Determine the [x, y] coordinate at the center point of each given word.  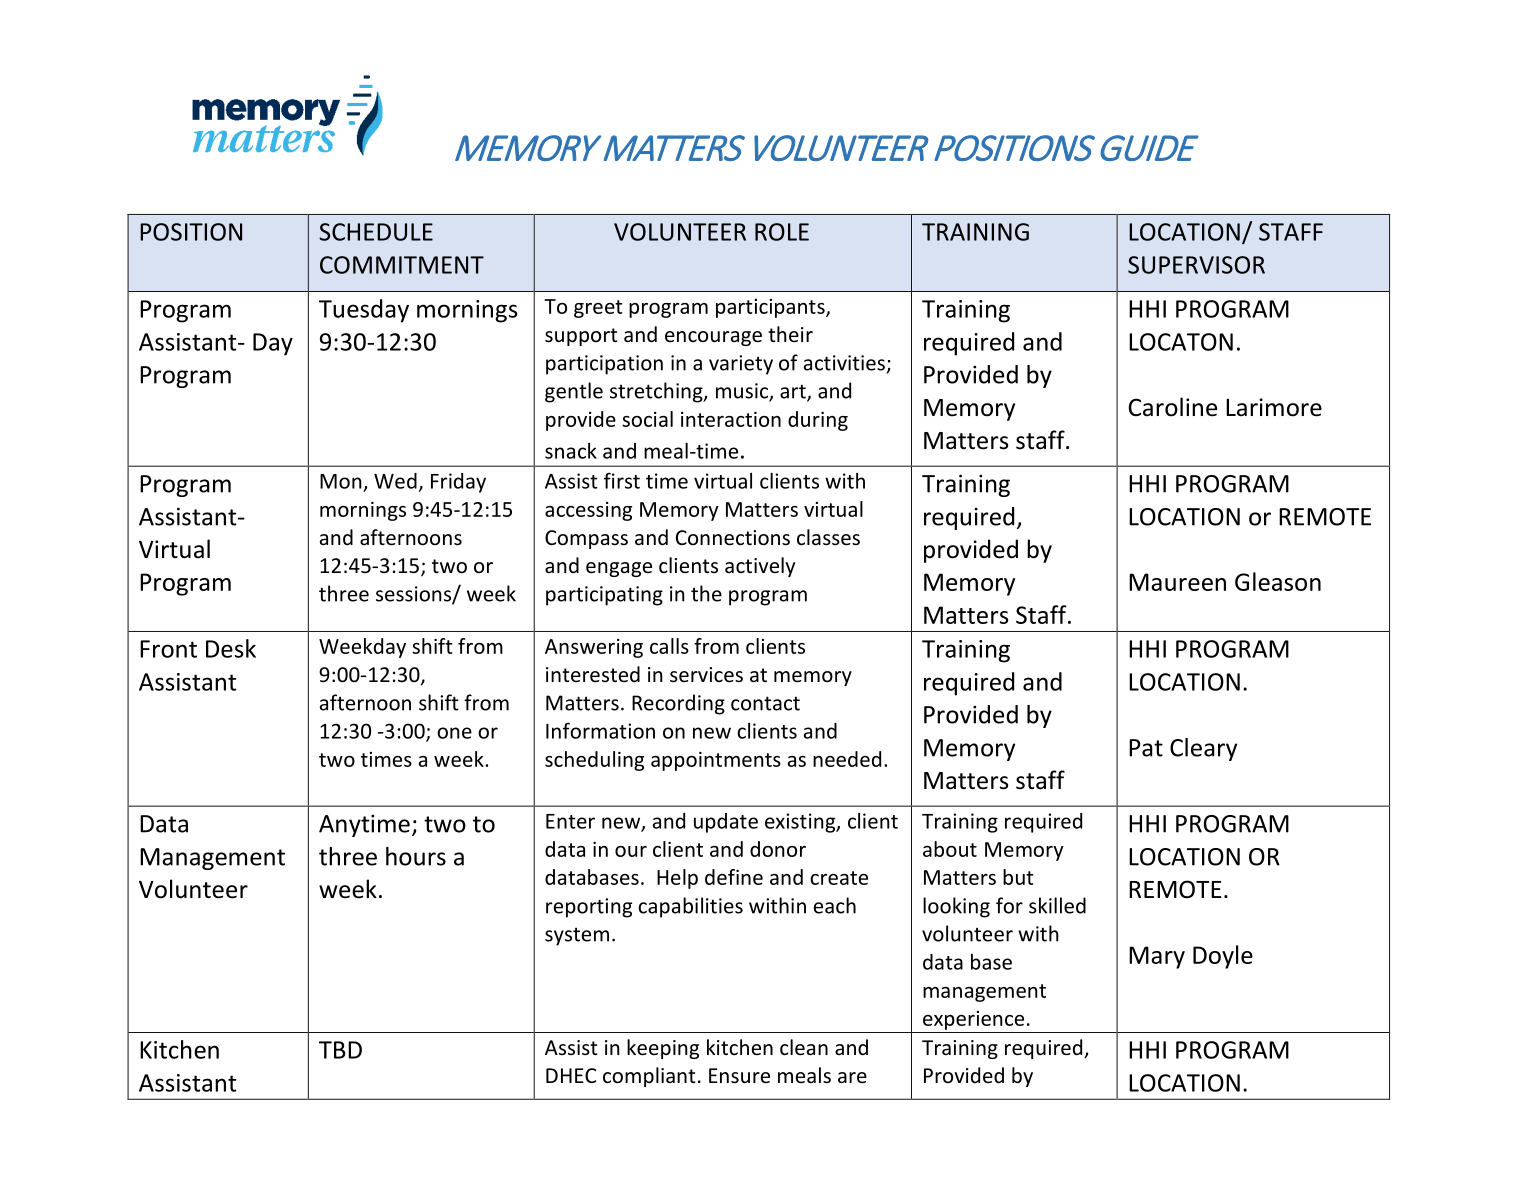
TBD [340, 1050]
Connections [733, 538]
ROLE [782, 232]
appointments [716, 761]
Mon [341, 481]
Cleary [1203, 749]
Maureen [1177, 582]
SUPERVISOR [1196, 265]
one [454, 733]
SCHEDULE [376, 232]
